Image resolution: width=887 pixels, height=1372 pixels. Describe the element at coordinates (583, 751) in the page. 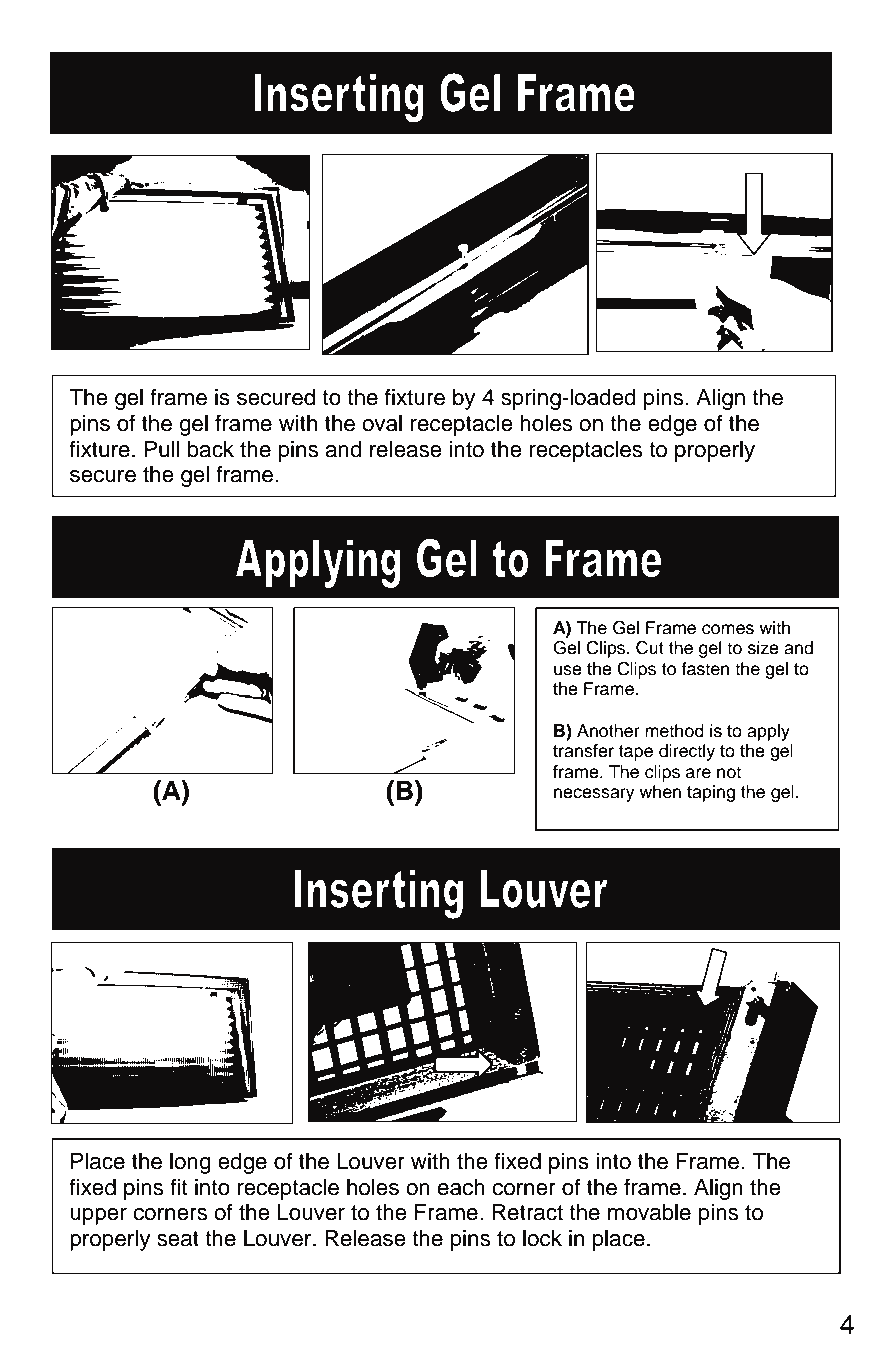

I see `transfer` at that location.
